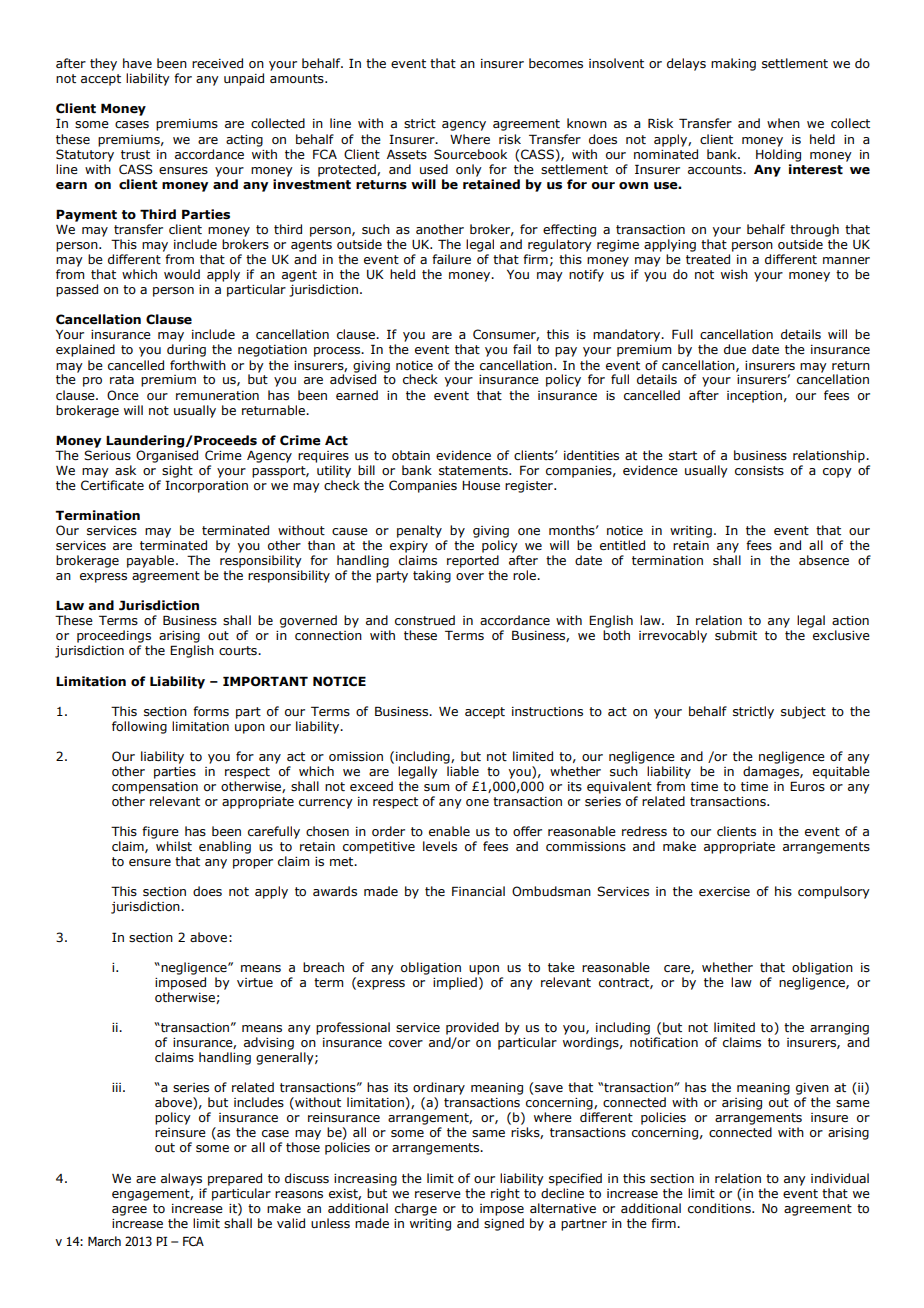 This page has height=1308, width=924. Describe the element at coordinates (353, 378) in the page. I see `advised` at that location.
